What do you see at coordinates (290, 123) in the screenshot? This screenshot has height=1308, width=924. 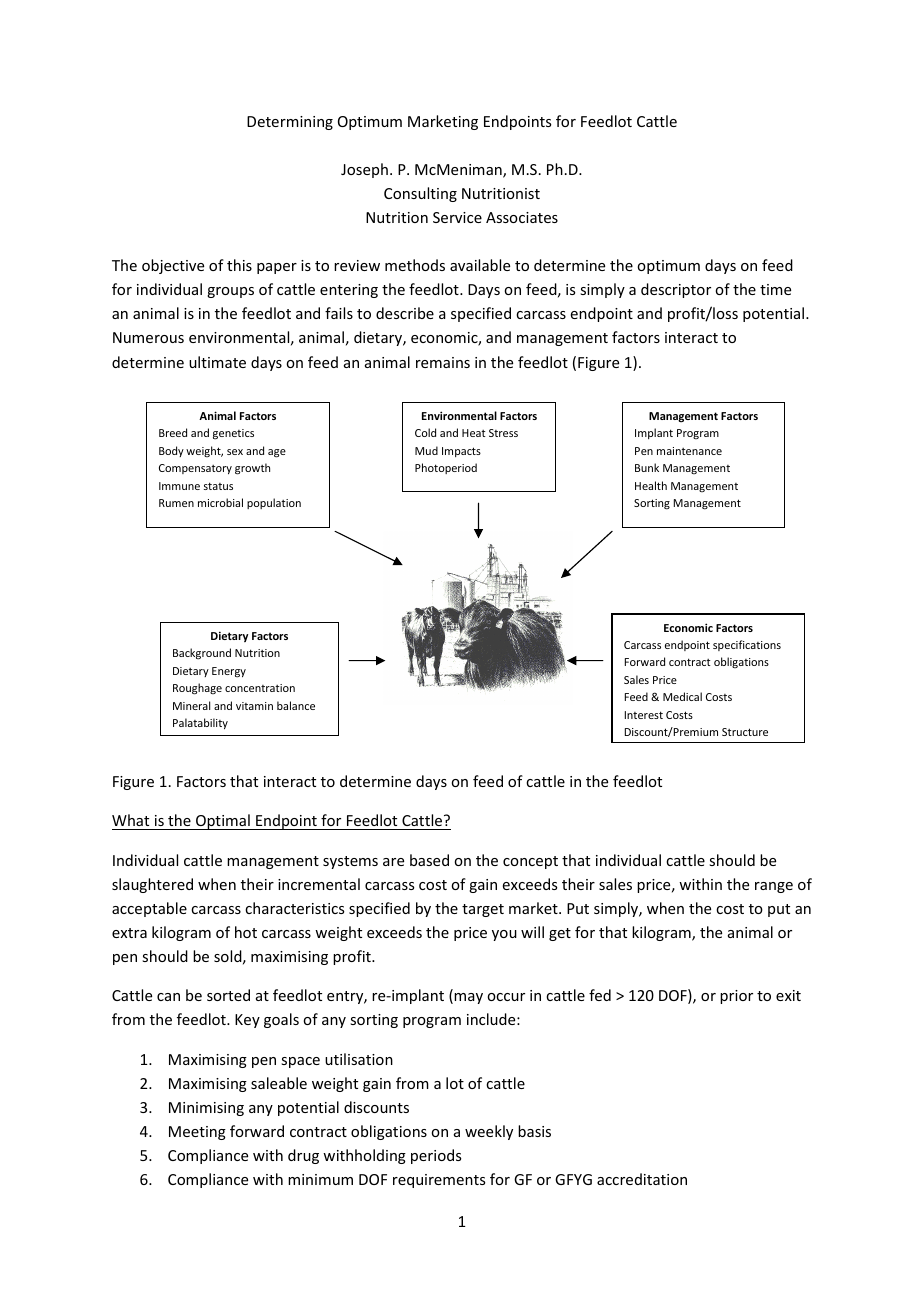 I see `Determining` at bounding box center [290, 123].
